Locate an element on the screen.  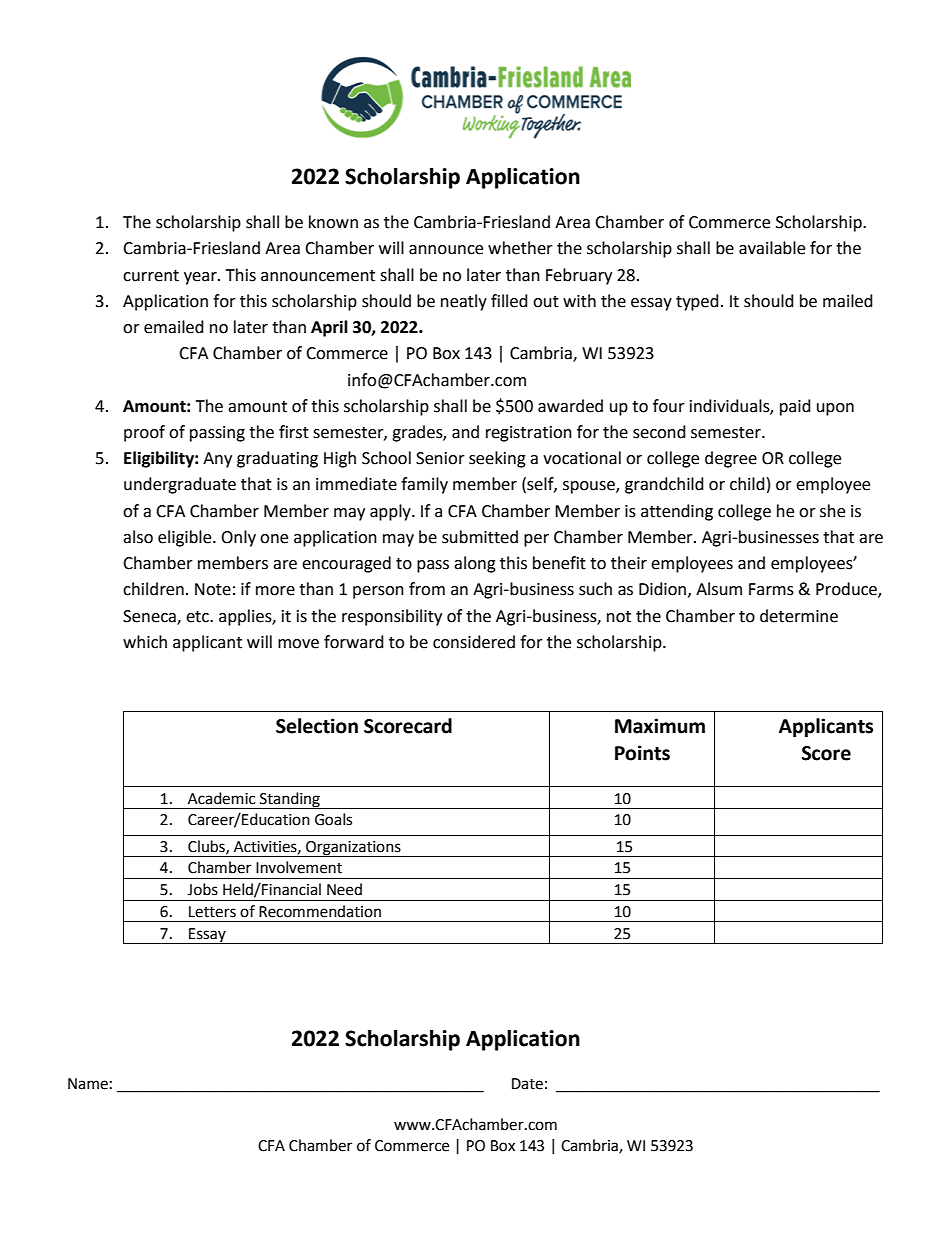
degree is located at coordinates (731, 459).
